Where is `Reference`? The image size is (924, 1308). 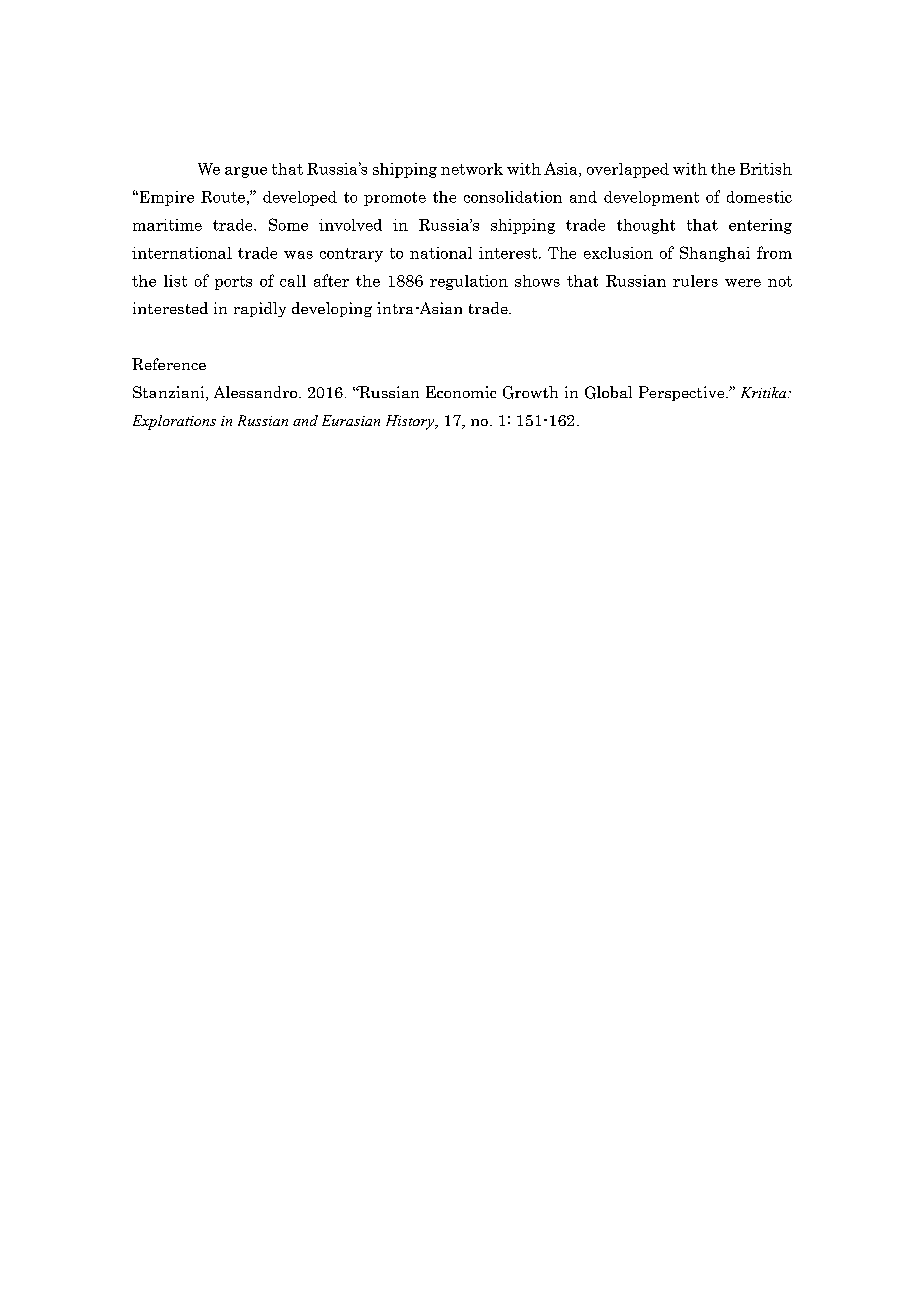
Reference is located at coordinates (169, 364).
